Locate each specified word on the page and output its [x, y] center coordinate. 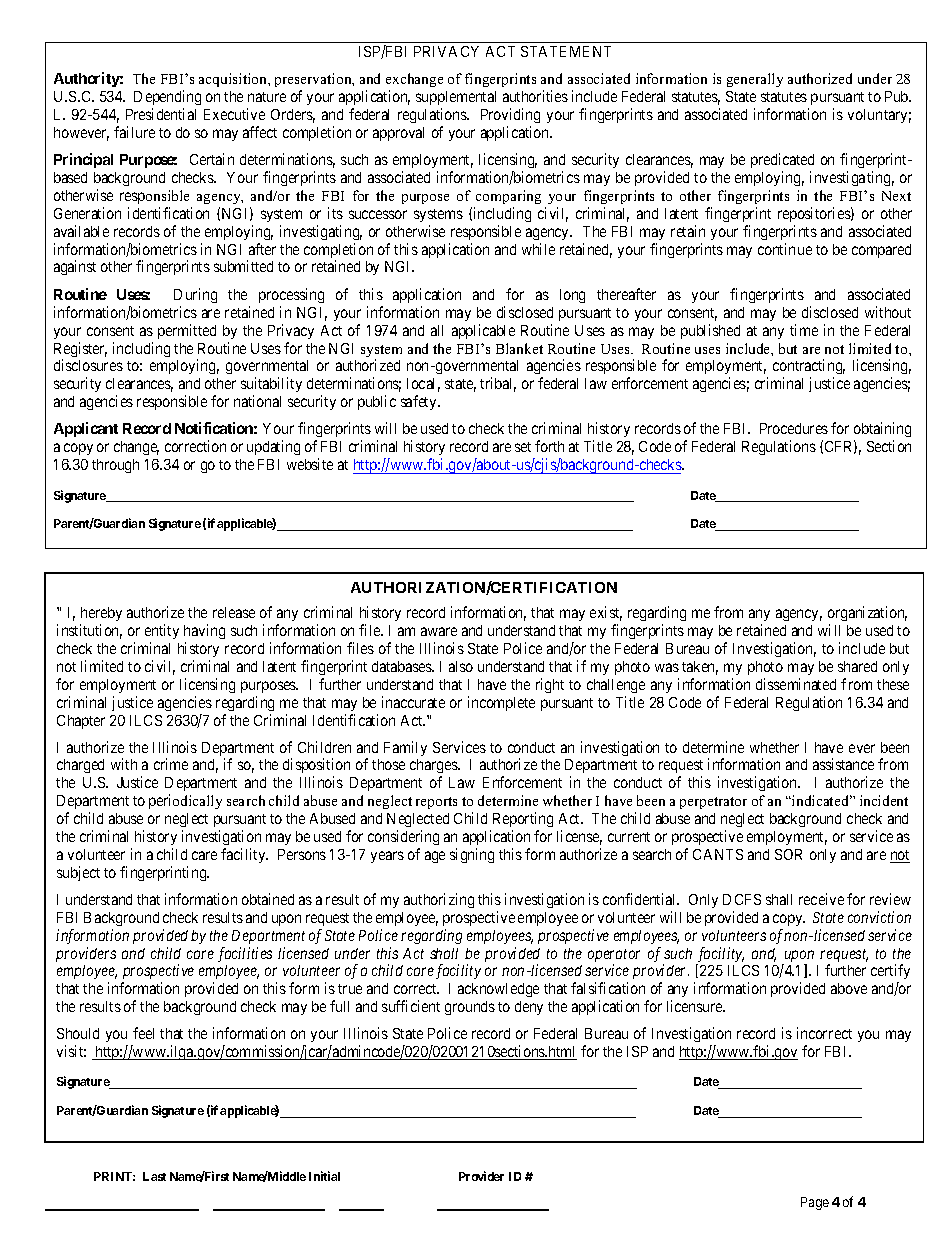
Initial [324, 1176]
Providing [510, 115]
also [461, 666]
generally [755, 80]
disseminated [796, 684]
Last [154, 1176]
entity [162, 633]
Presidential [161, 114]
